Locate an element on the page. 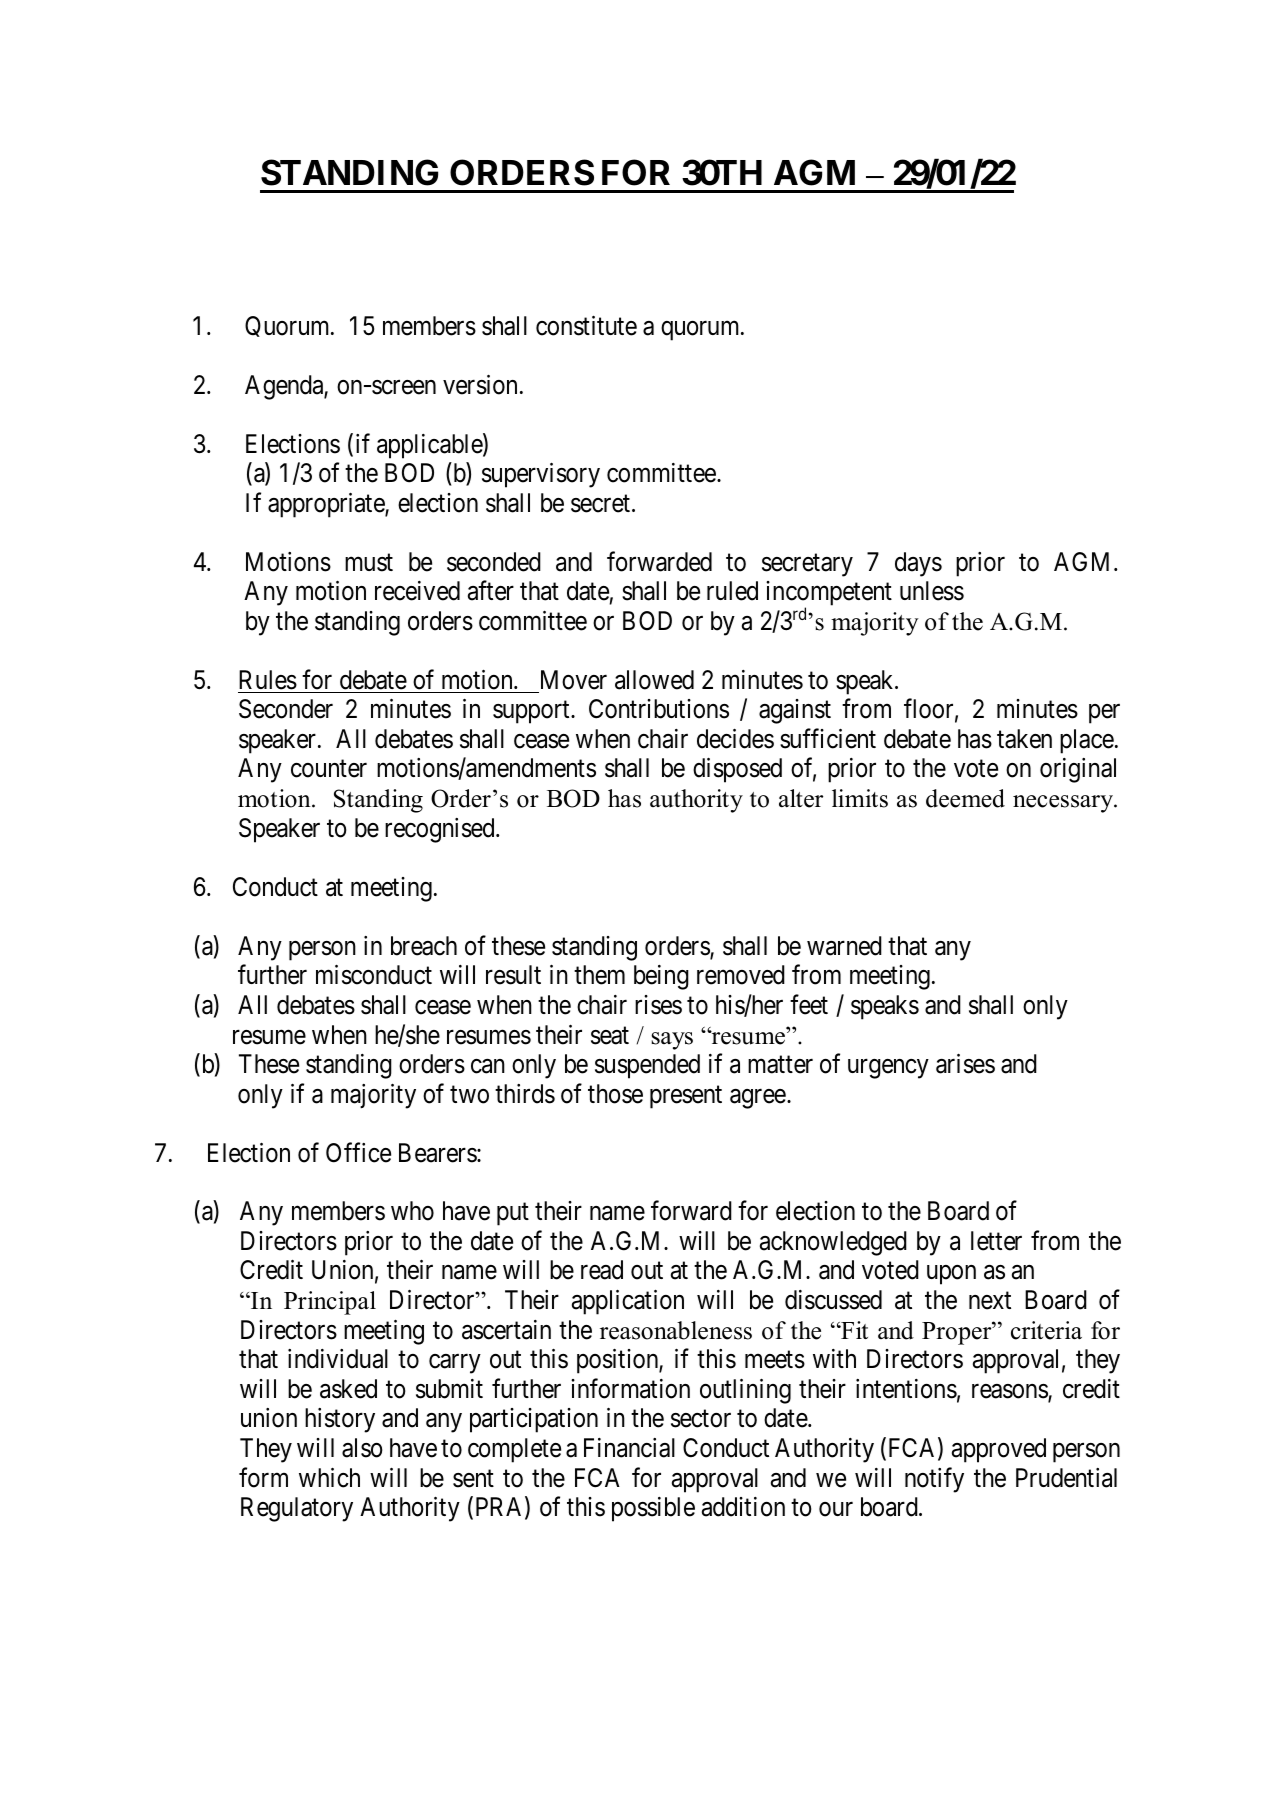  possible is located at coordinates (653, 1509).
